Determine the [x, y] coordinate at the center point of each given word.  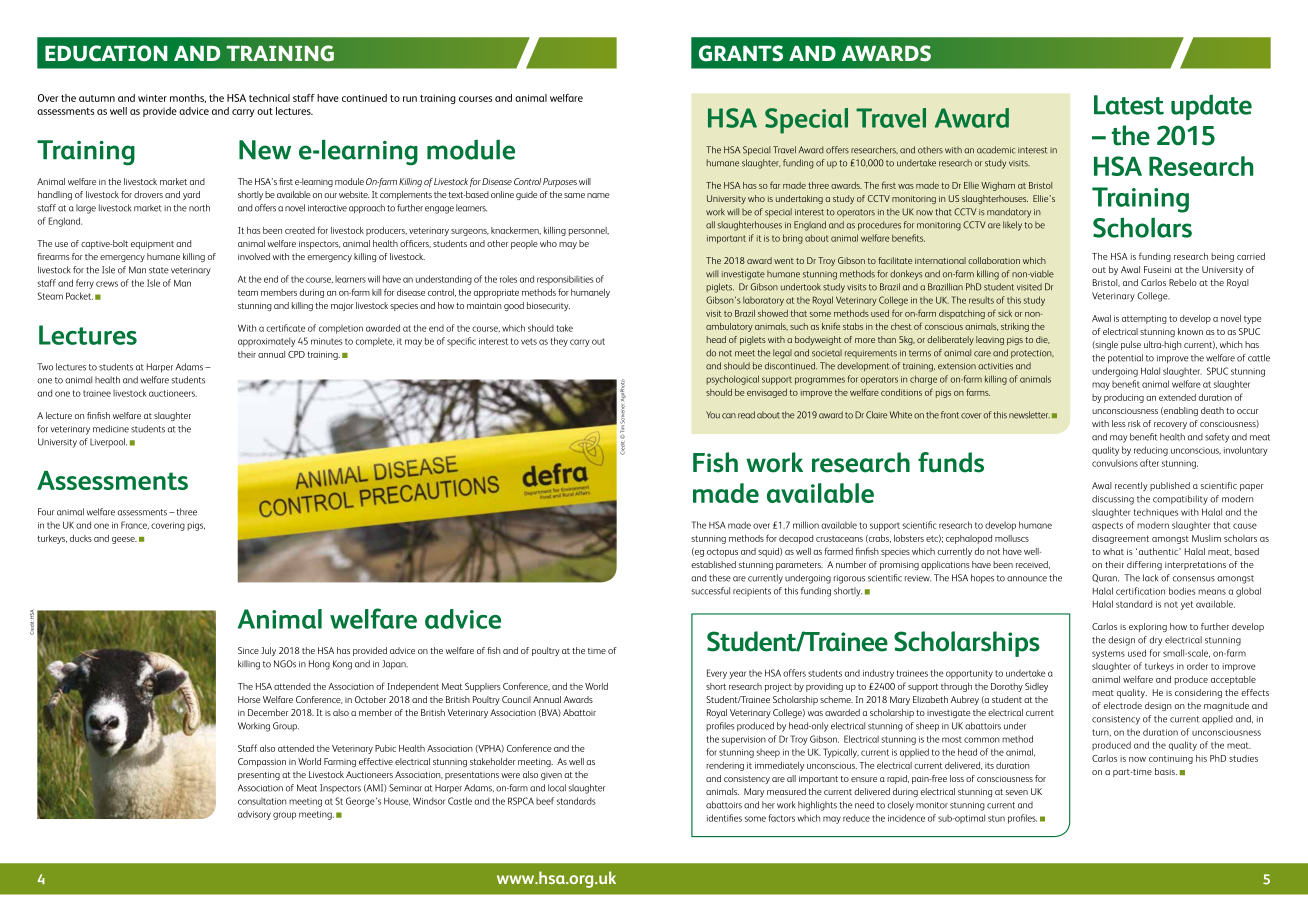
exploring [1148, 627]
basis [1166, 771]
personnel [589, 231]
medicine [111, 429]
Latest [1129, 105]
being [1222, 257]
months [188, 98]
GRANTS [741, 53]
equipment [152, 245]
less [1119, 423]
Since [248, 650]
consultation [262, 801]
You [713, 415]
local [557, 788]
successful [710, 591]
